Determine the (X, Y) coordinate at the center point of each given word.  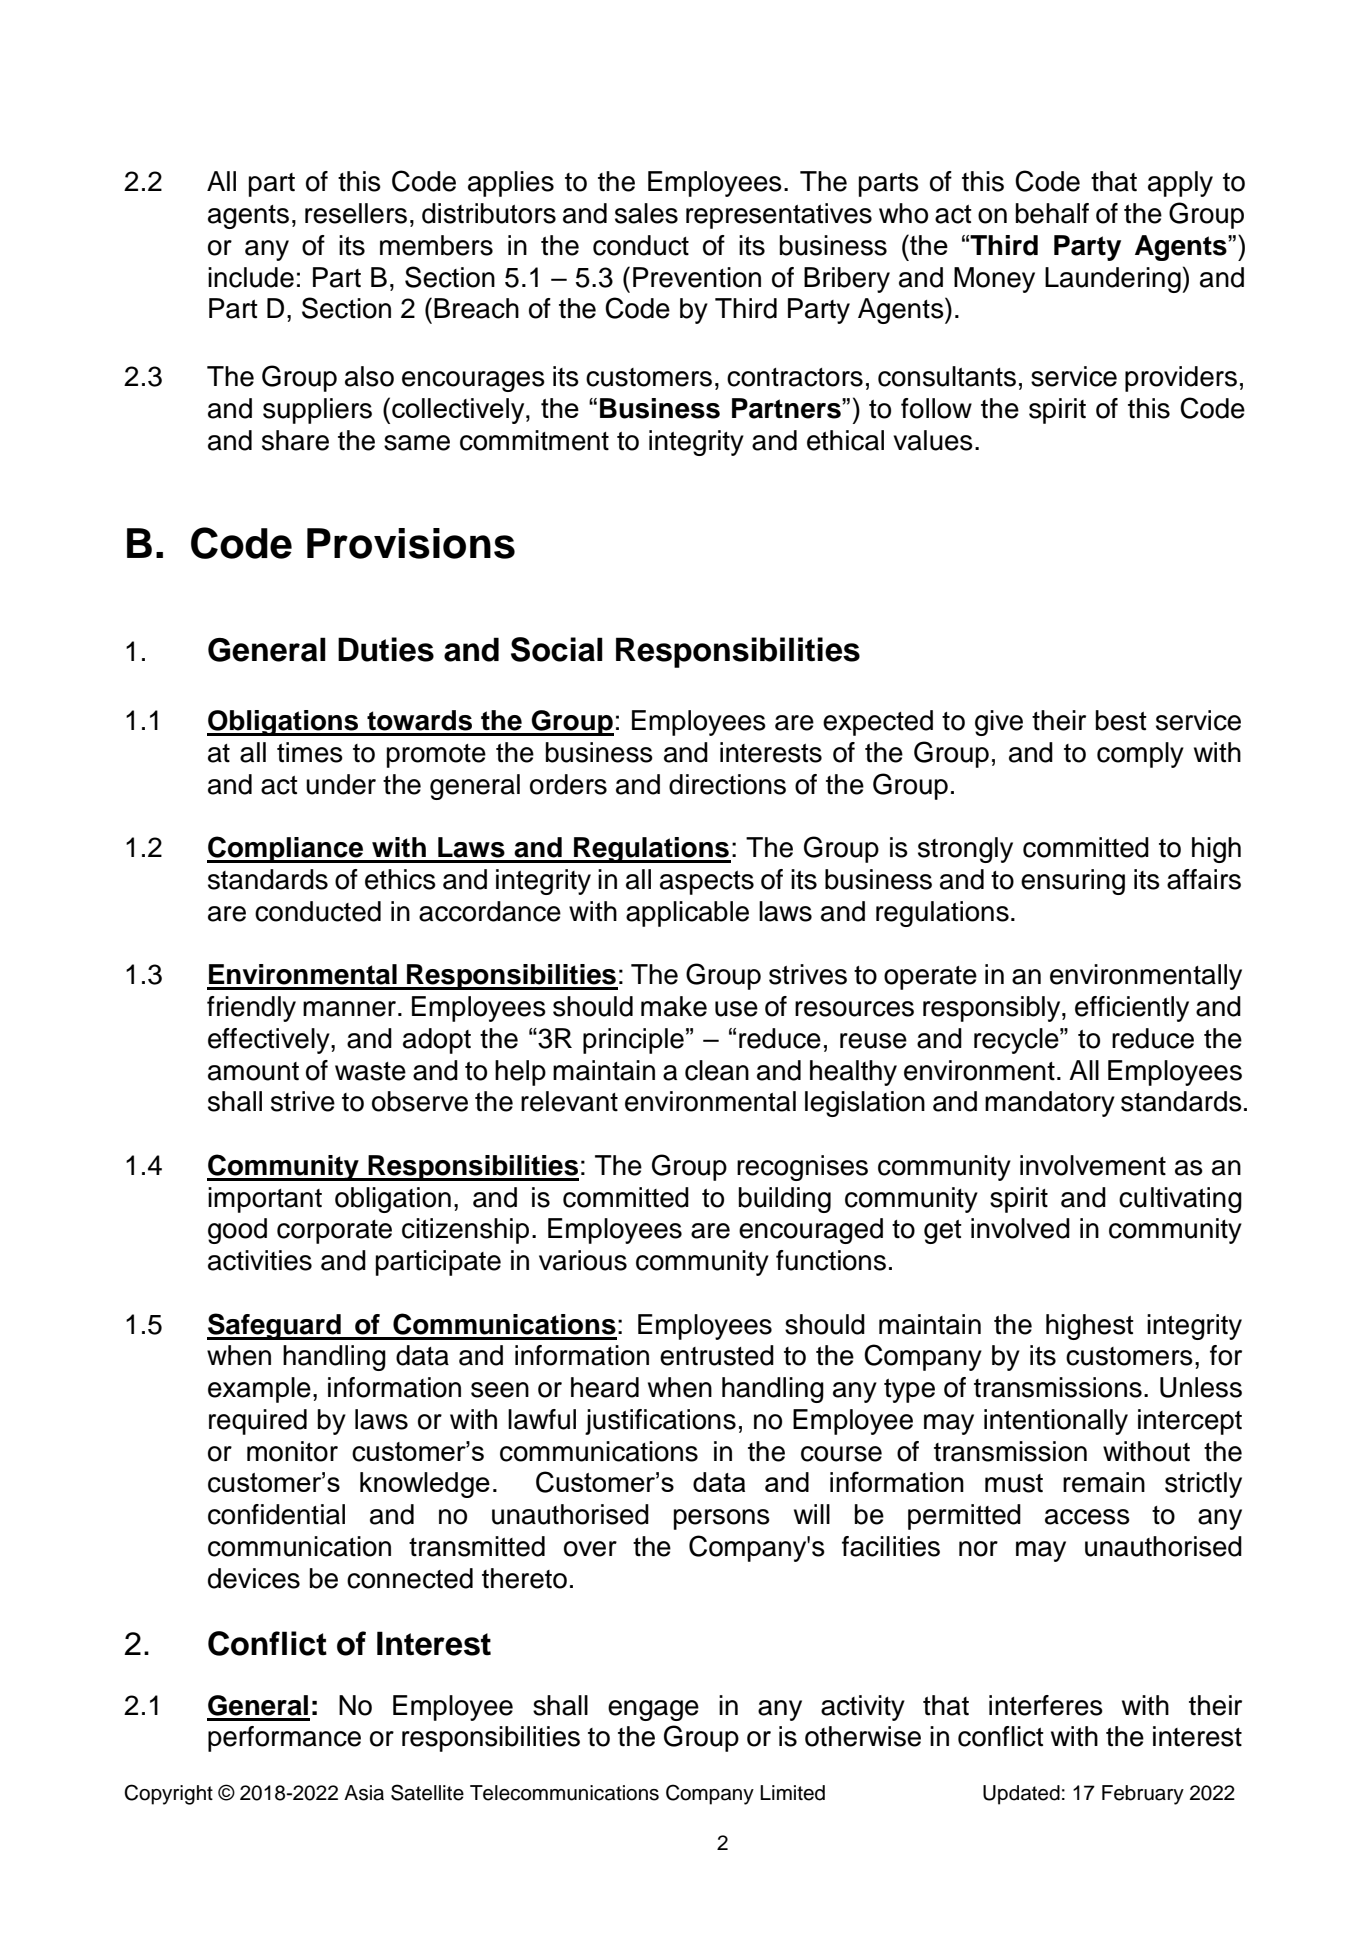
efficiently (1132, 1009)
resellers (356, 213)
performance (284, 1739)
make (674, 1006)
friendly (251, 1009)
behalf (1052, 213)
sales (646, 213)
